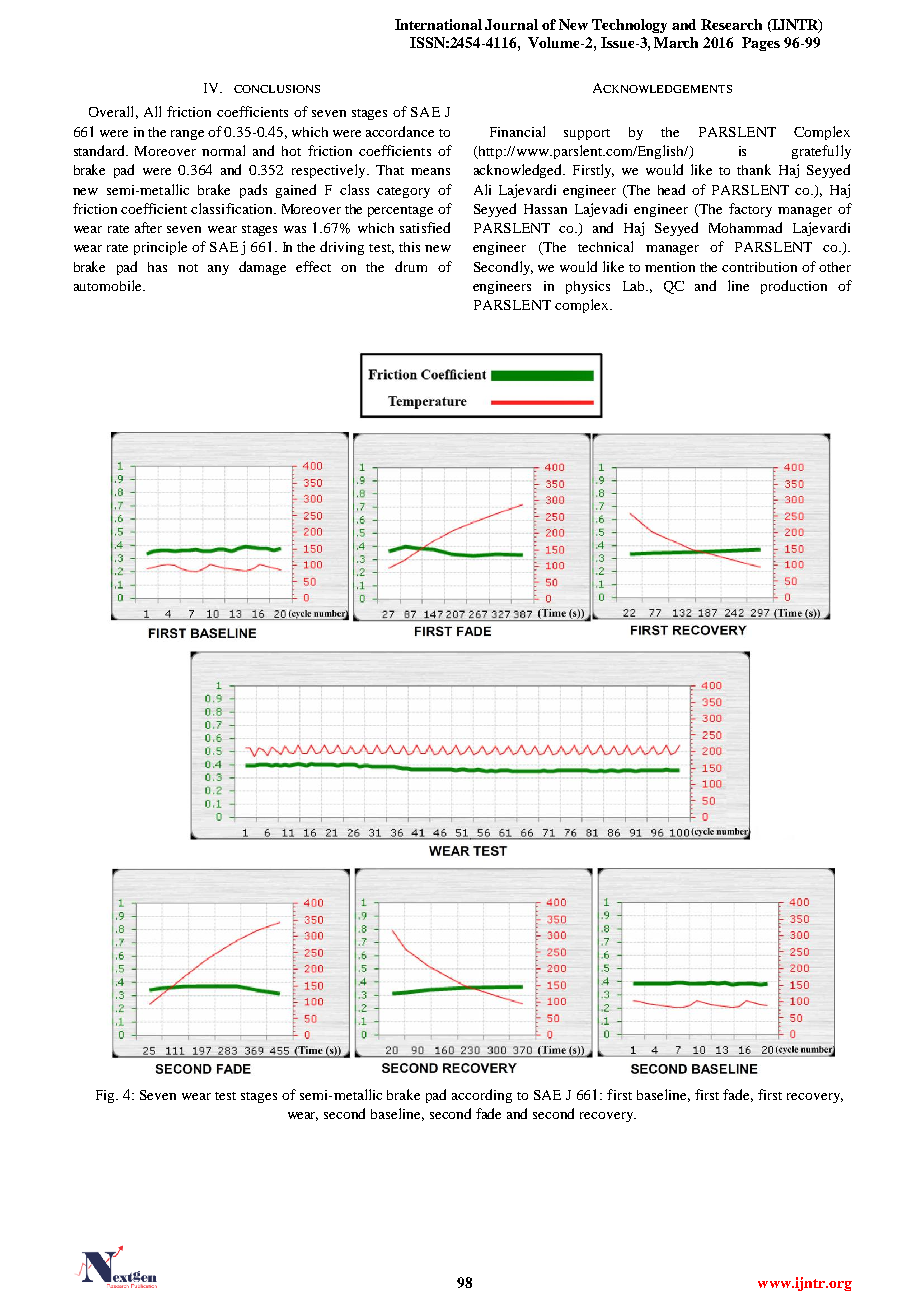  I want to click on effect, so click(313, 266).
